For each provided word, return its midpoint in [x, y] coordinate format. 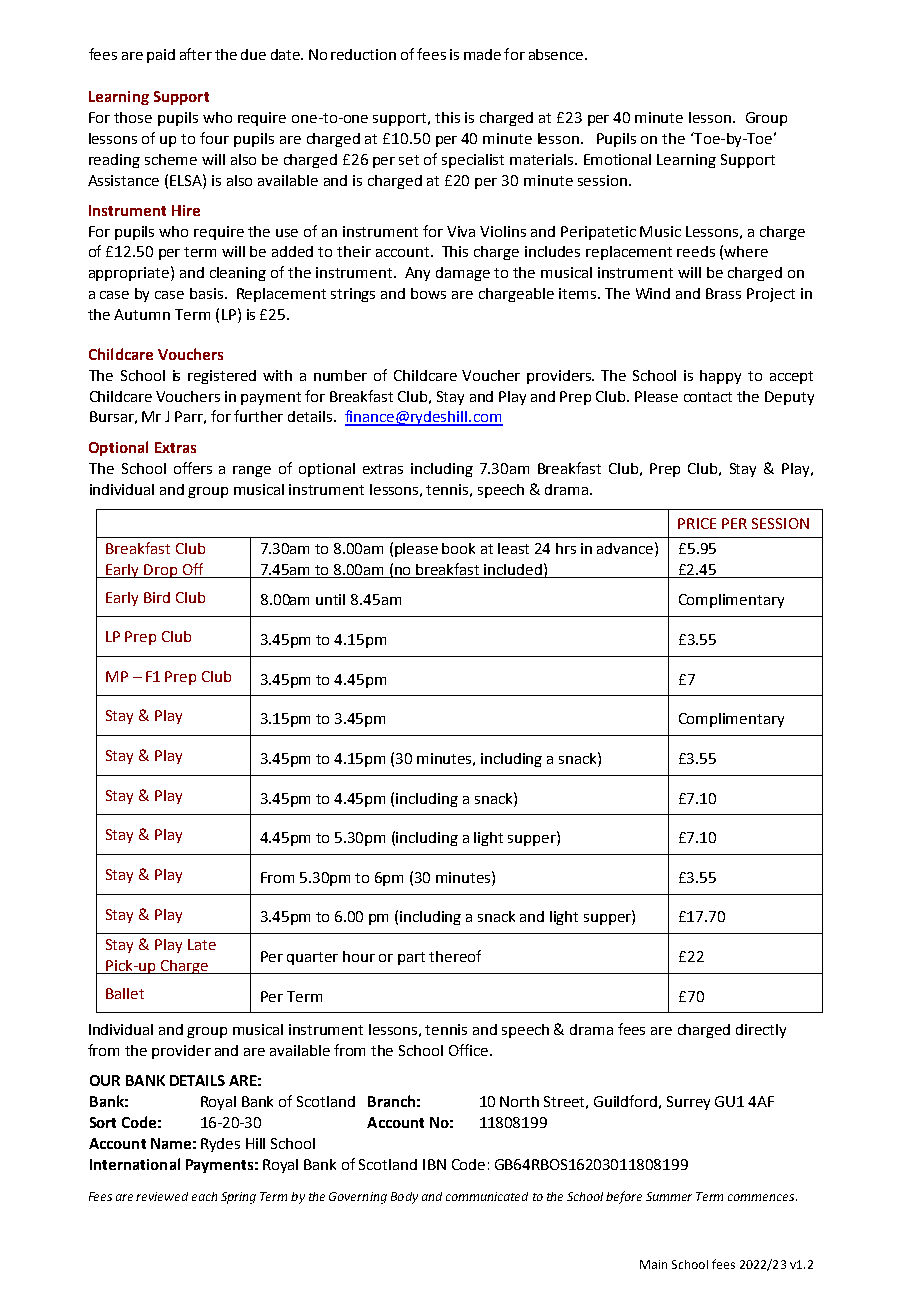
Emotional [617, 159]
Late [202, 944]
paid [161, 56]
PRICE [697, 523]
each [204, 1196]
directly [761, 1031]
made [482, 54]
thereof [455, 956]
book [458, 548]
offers [193, 468]
